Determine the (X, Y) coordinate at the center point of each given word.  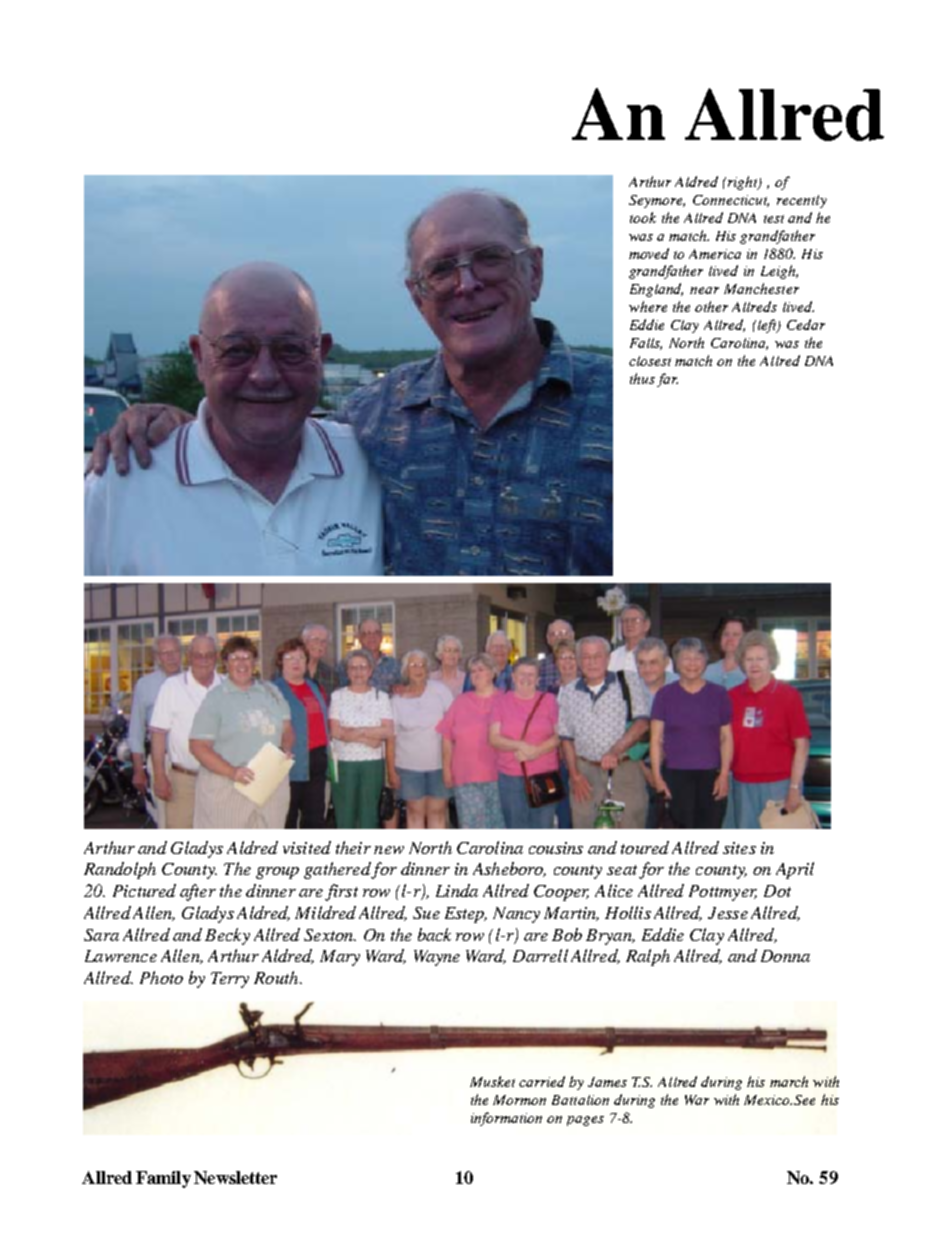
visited (307, 847)
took (643, 217)
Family (163, 1179)
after (198, 892)
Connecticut (731, 201)
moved (649, 253)
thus (644, 380)
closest (650, 361)
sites (739, 848)
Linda (457, 890)
